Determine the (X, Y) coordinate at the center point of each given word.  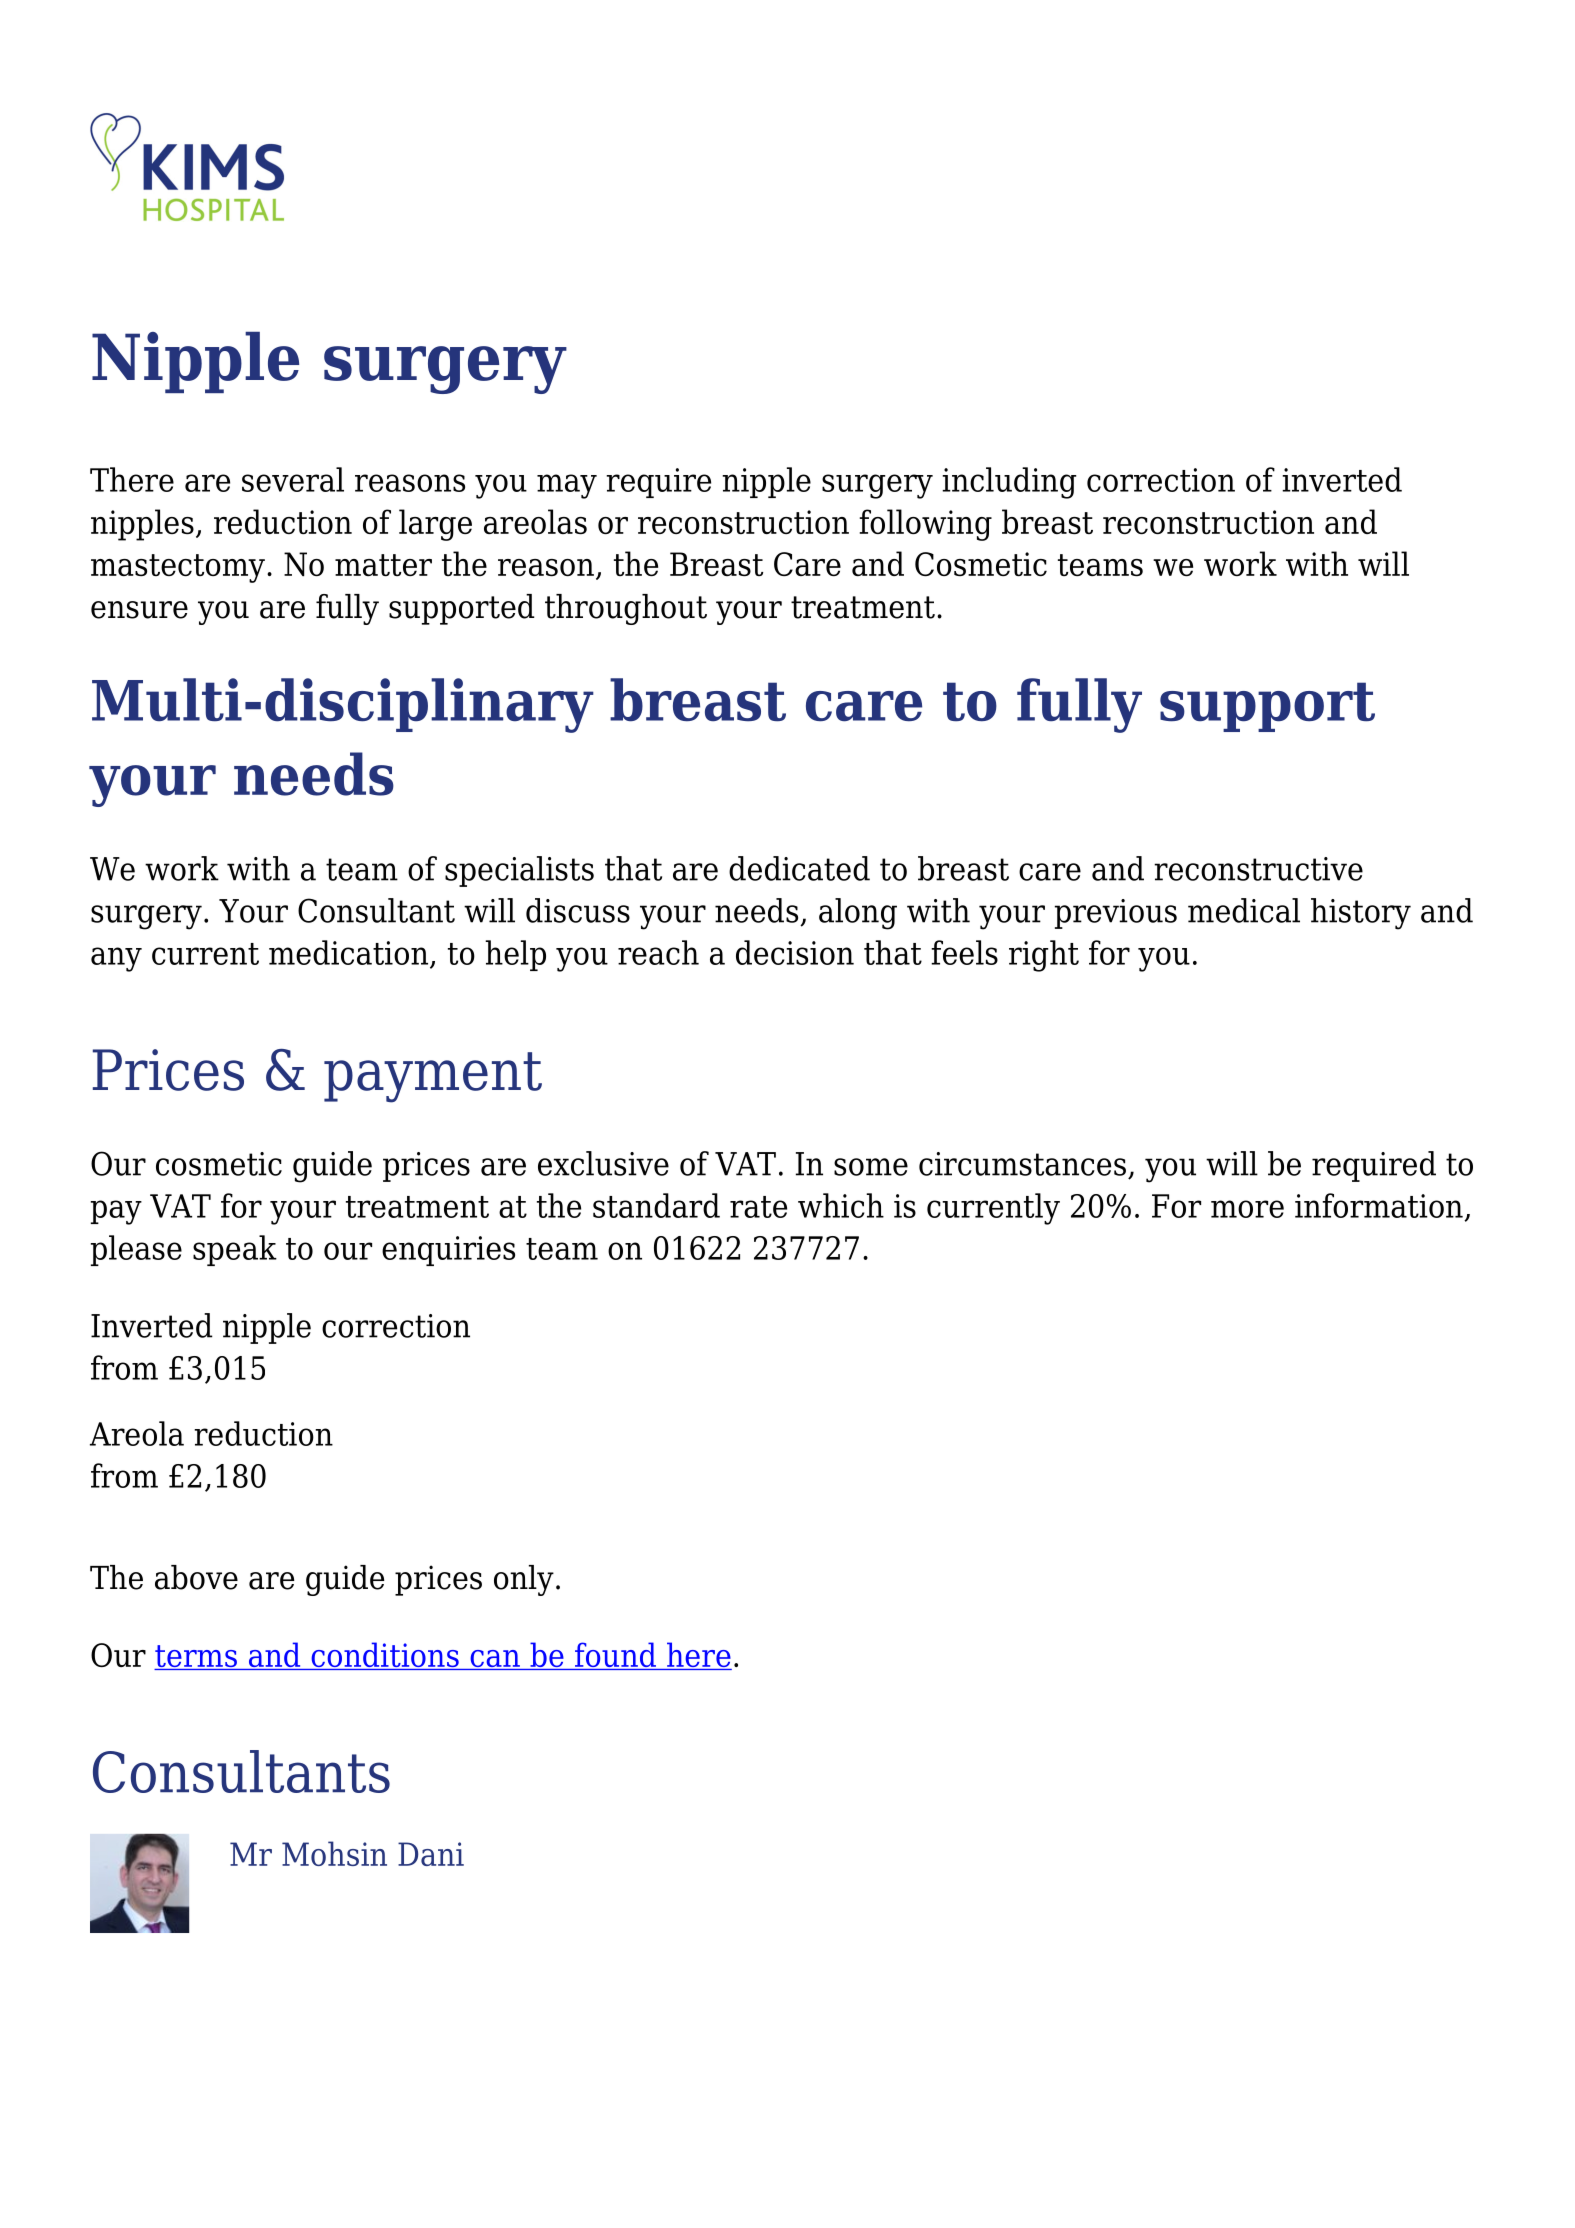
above (196, 1577)
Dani (431, 1854)
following (925, 525)
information (1379, 1205)
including (1009, 483)
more (1247, 1209)
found (616, 1656)
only (524, 1580)
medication (350, 953)
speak (235, 1250)
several (293, 479)
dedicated (799, 868)
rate (758, 1207)
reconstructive (1258, 869)
